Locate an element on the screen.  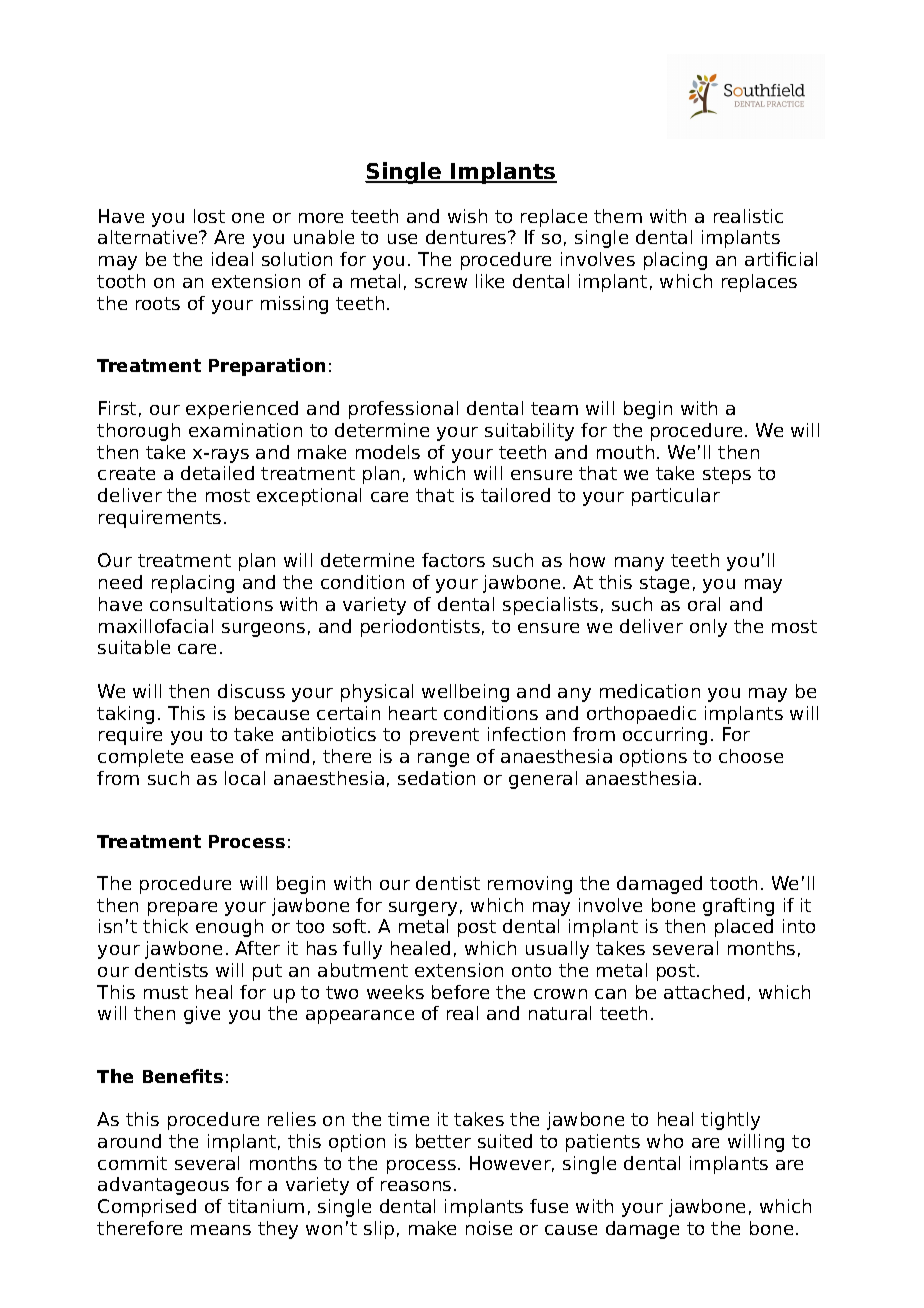
artificial is located at coordinates (781, 259).
